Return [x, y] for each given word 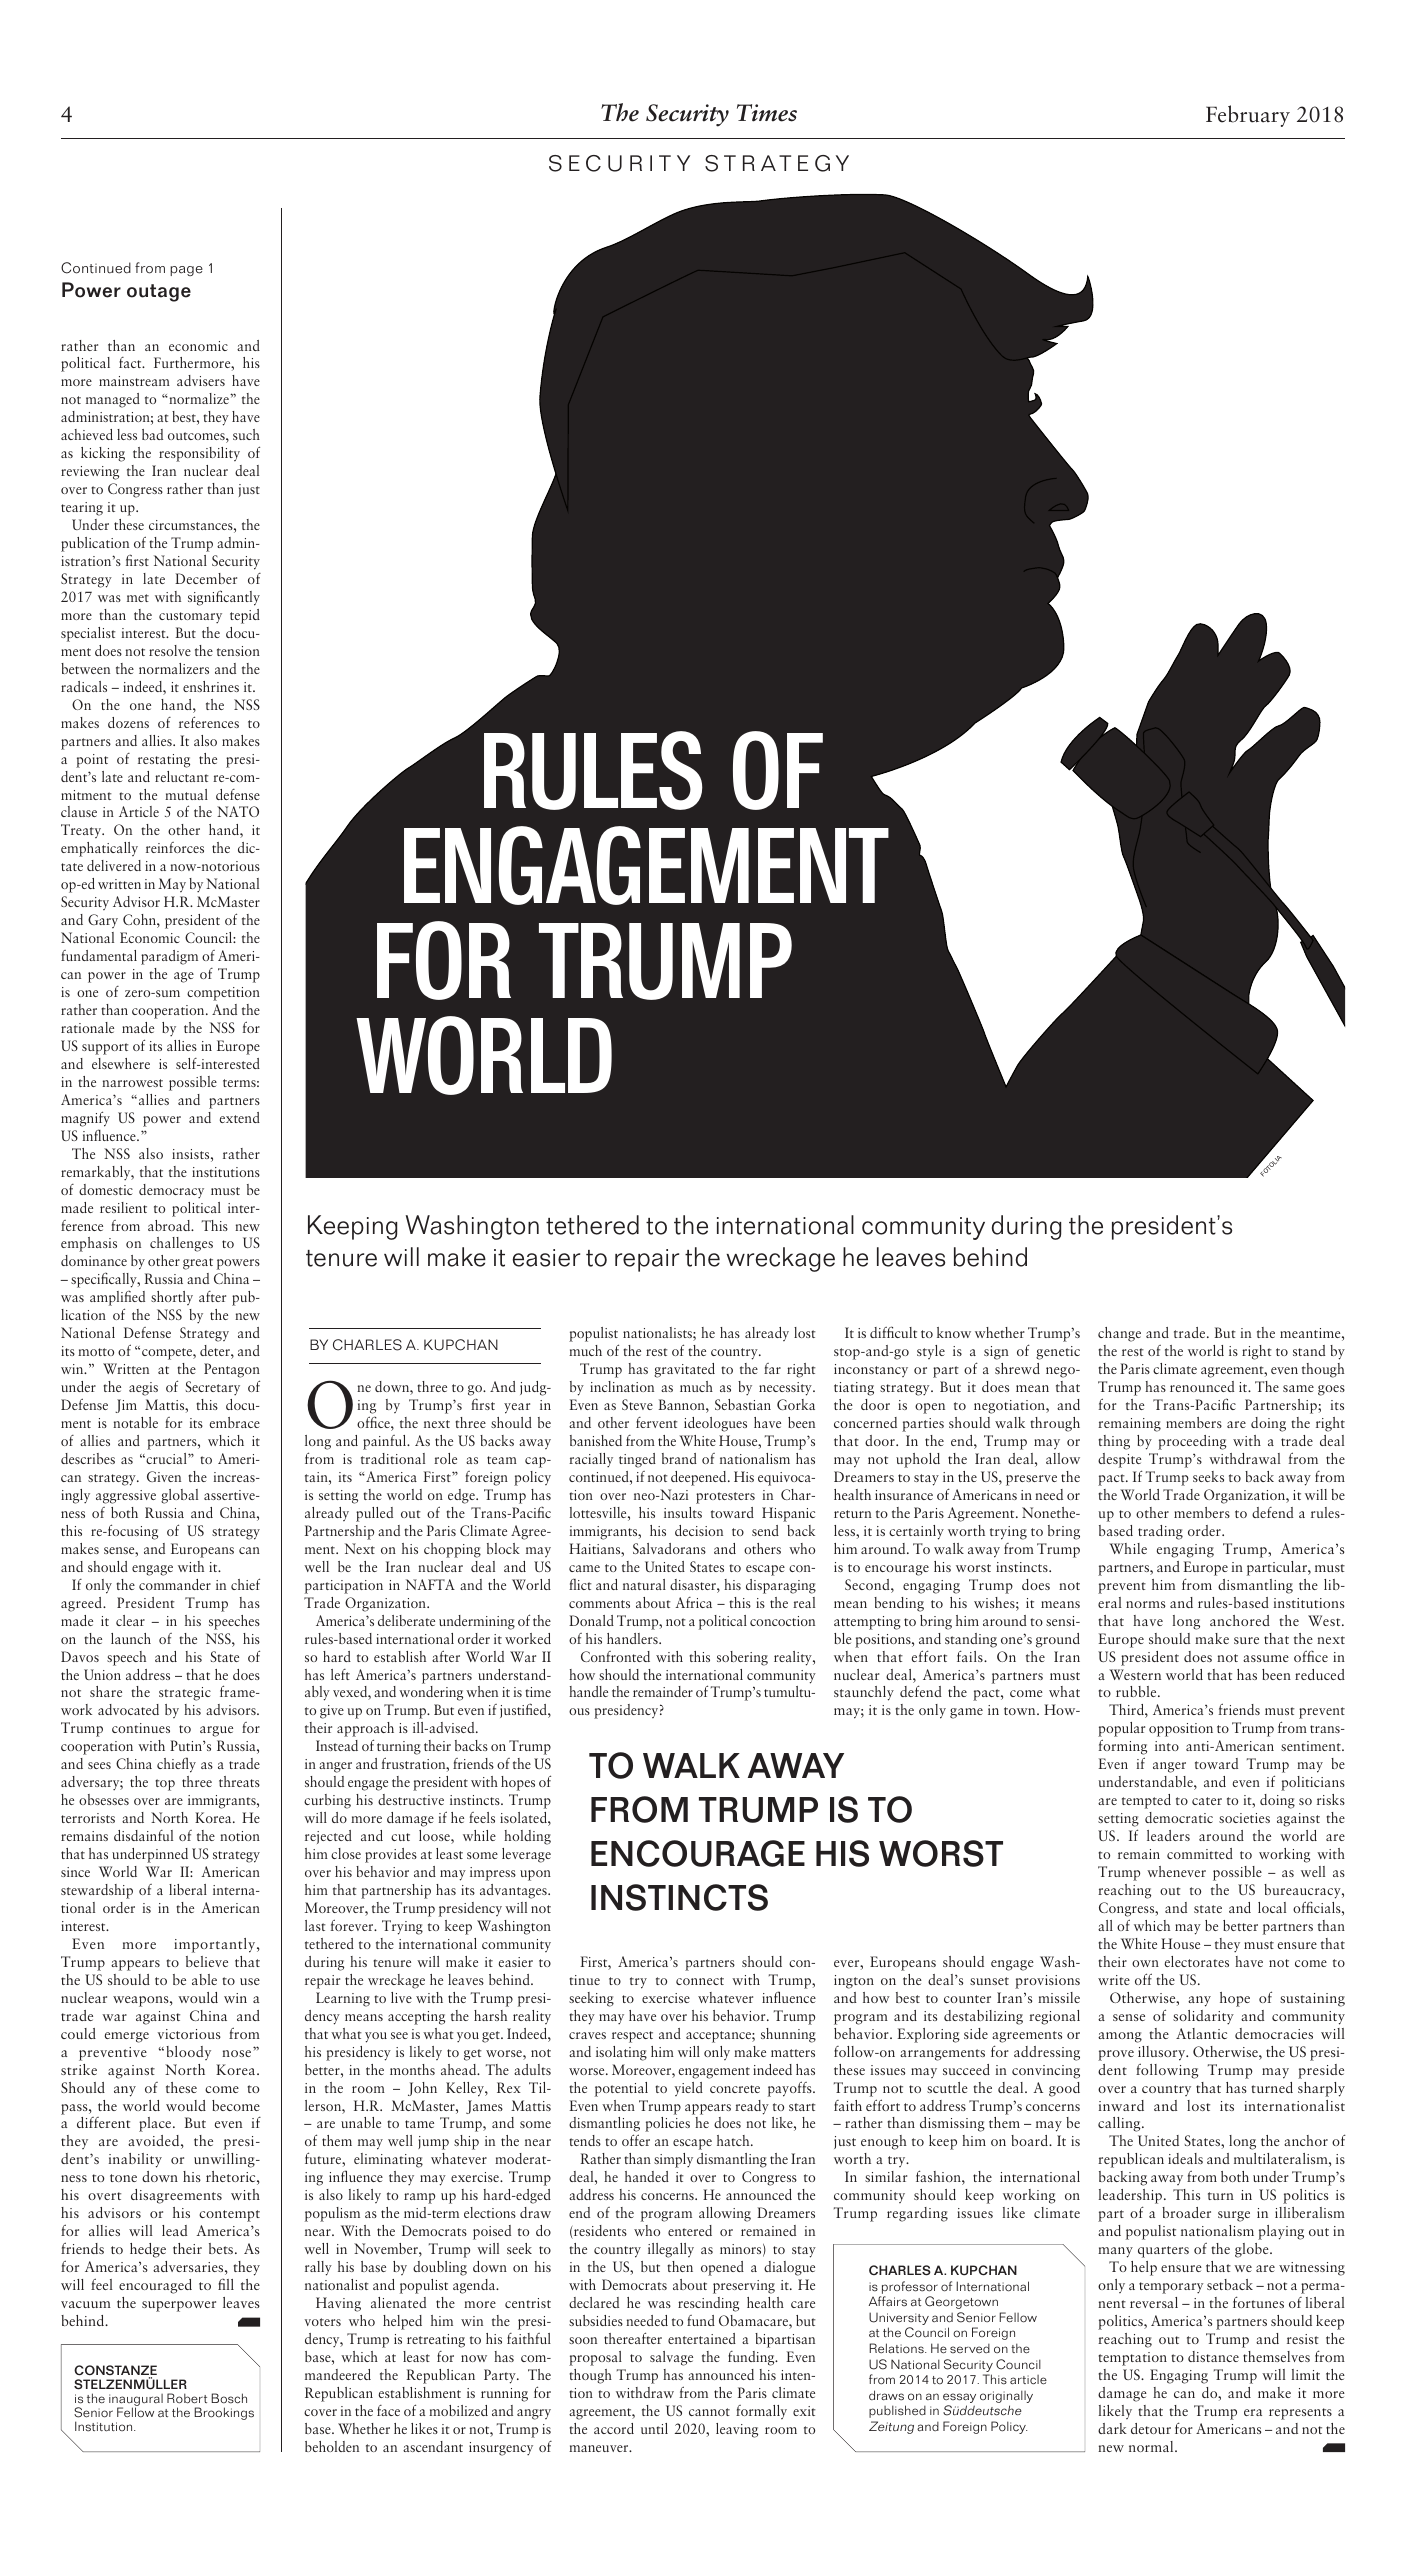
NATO [238, 811]
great [198, 1264]
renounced [1202, 1386]
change [1119, 1334]
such [246, 434]
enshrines [211, 686]
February [1248, 116]
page [186, 271]
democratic [1179, 1817]
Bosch [229, 2398]
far [772, 1368]
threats [239, 1781]
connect [700, 1981]
